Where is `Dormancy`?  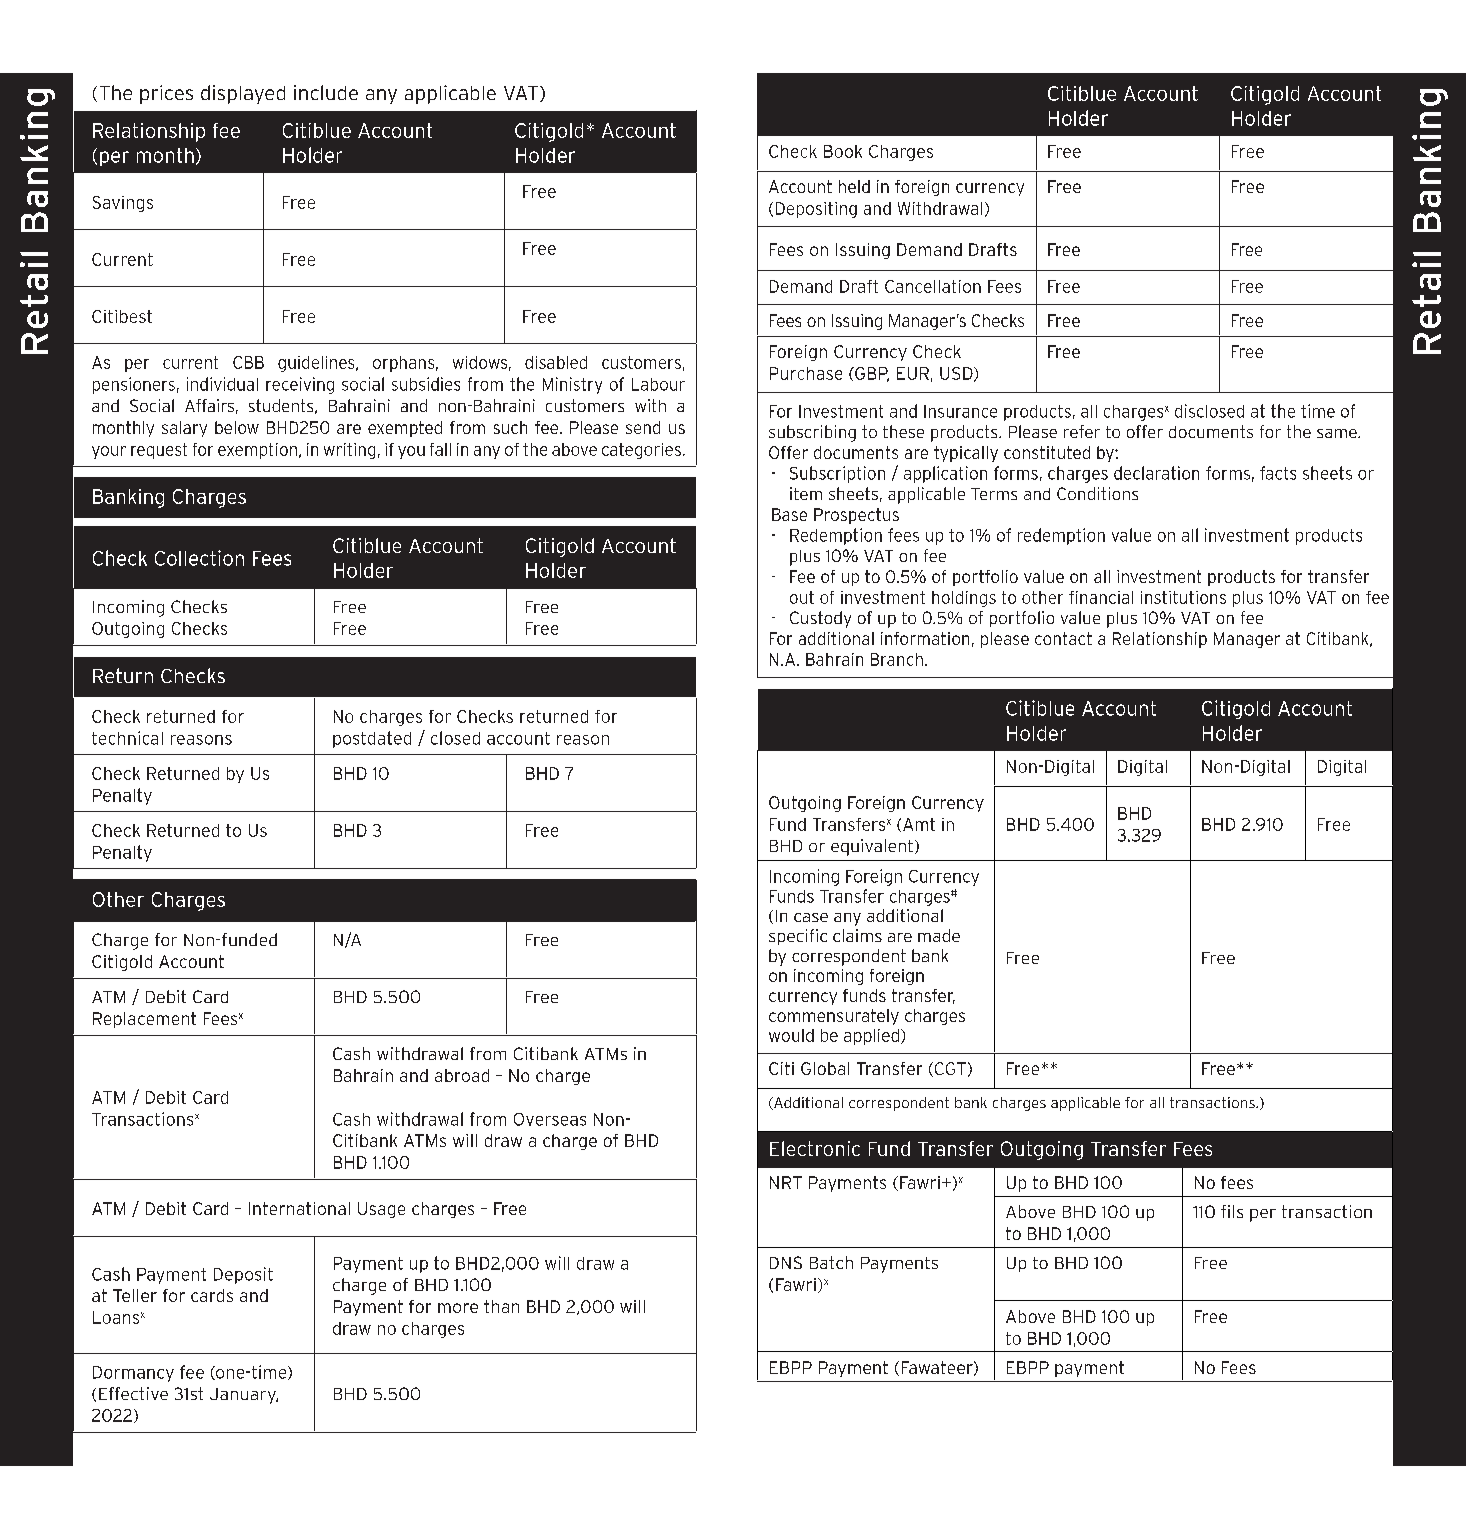
Dormancy is located at coordinates (133, 1374).
